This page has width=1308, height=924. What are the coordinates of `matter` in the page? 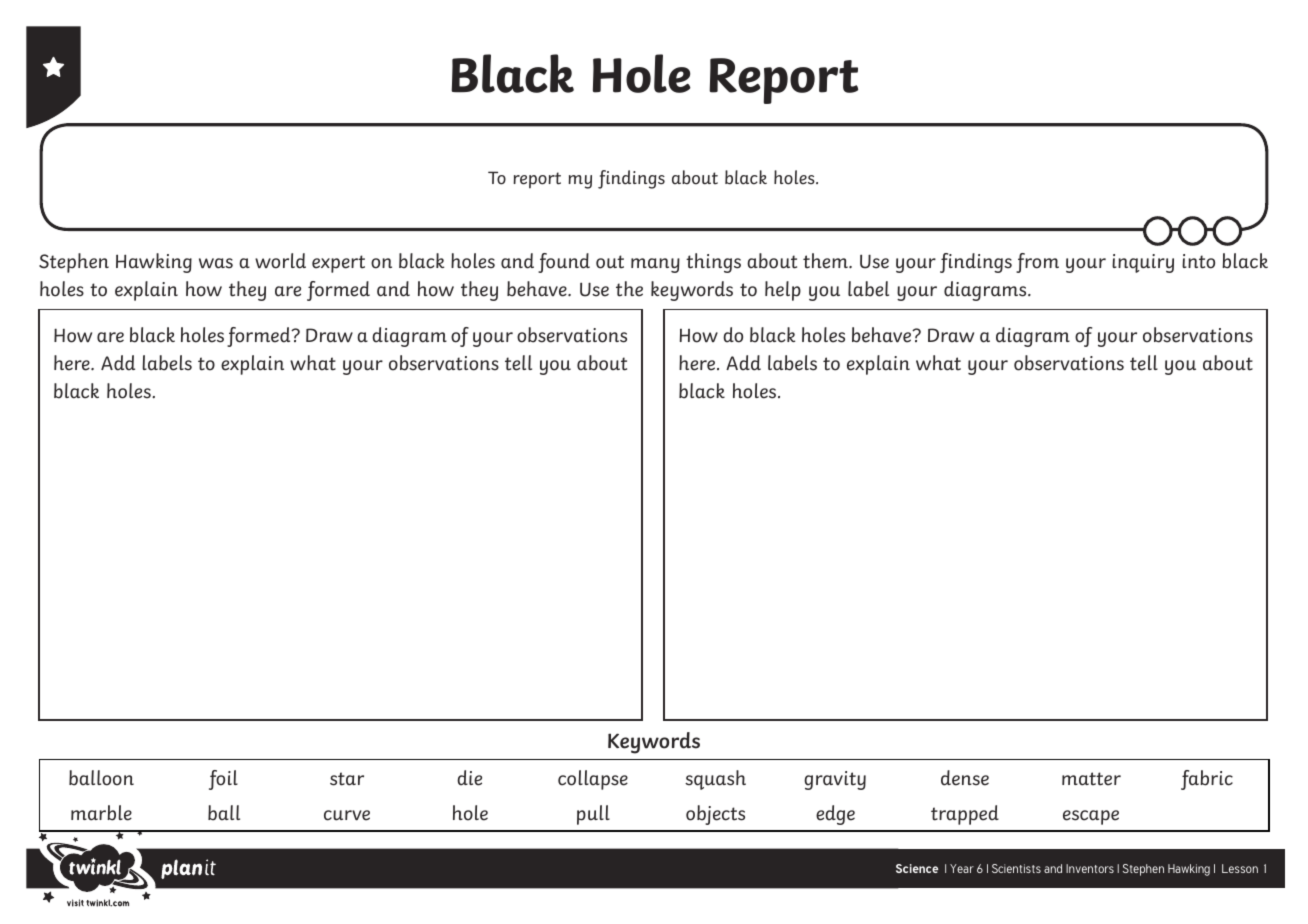 It's located at (1091, 779).
